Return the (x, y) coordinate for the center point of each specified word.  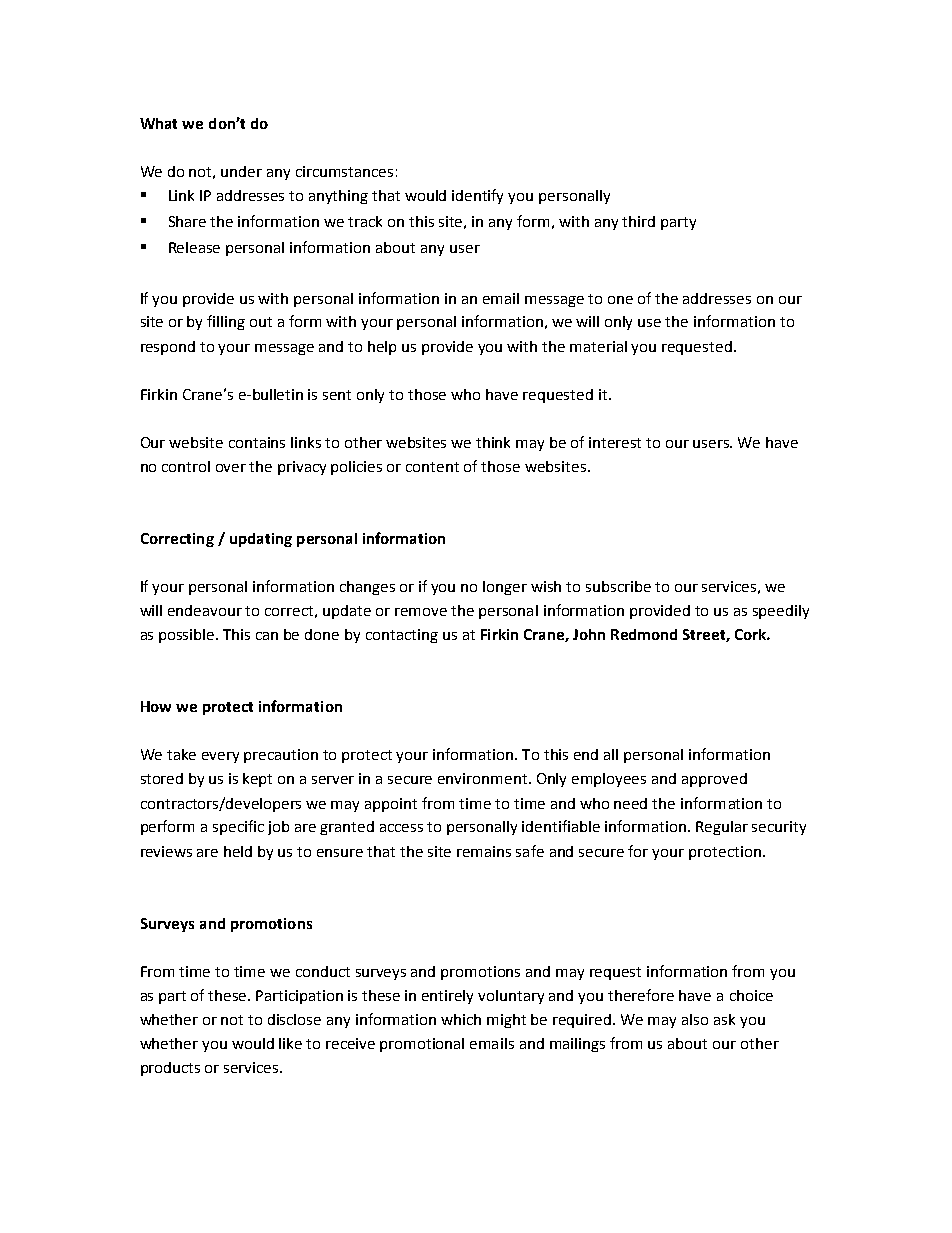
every (220, 757)
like (290, 1043)
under (241, 171)
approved (714, 780)
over (231, 468)
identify (477, 196)
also (695, 1019)
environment (484, 778)
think (493, 442)
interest (615, 442)
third (638, 221)
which (461, 1019)
